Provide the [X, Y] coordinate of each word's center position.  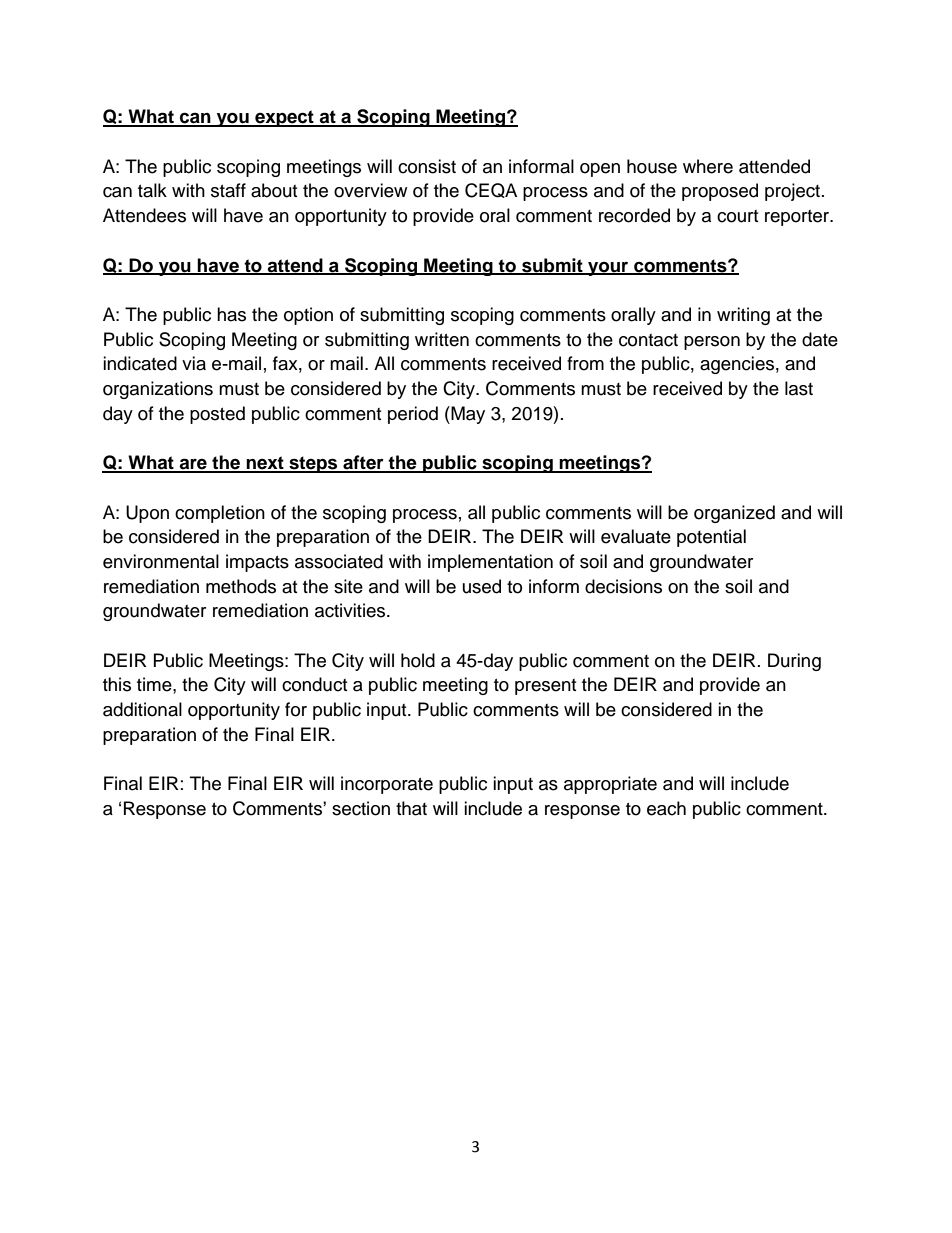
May [467, 415]
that [411, 808]
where [708, 166]
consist [427, 166]
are [193, 465]
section [361, 808]
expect [284, 118]
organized [734, 514]
